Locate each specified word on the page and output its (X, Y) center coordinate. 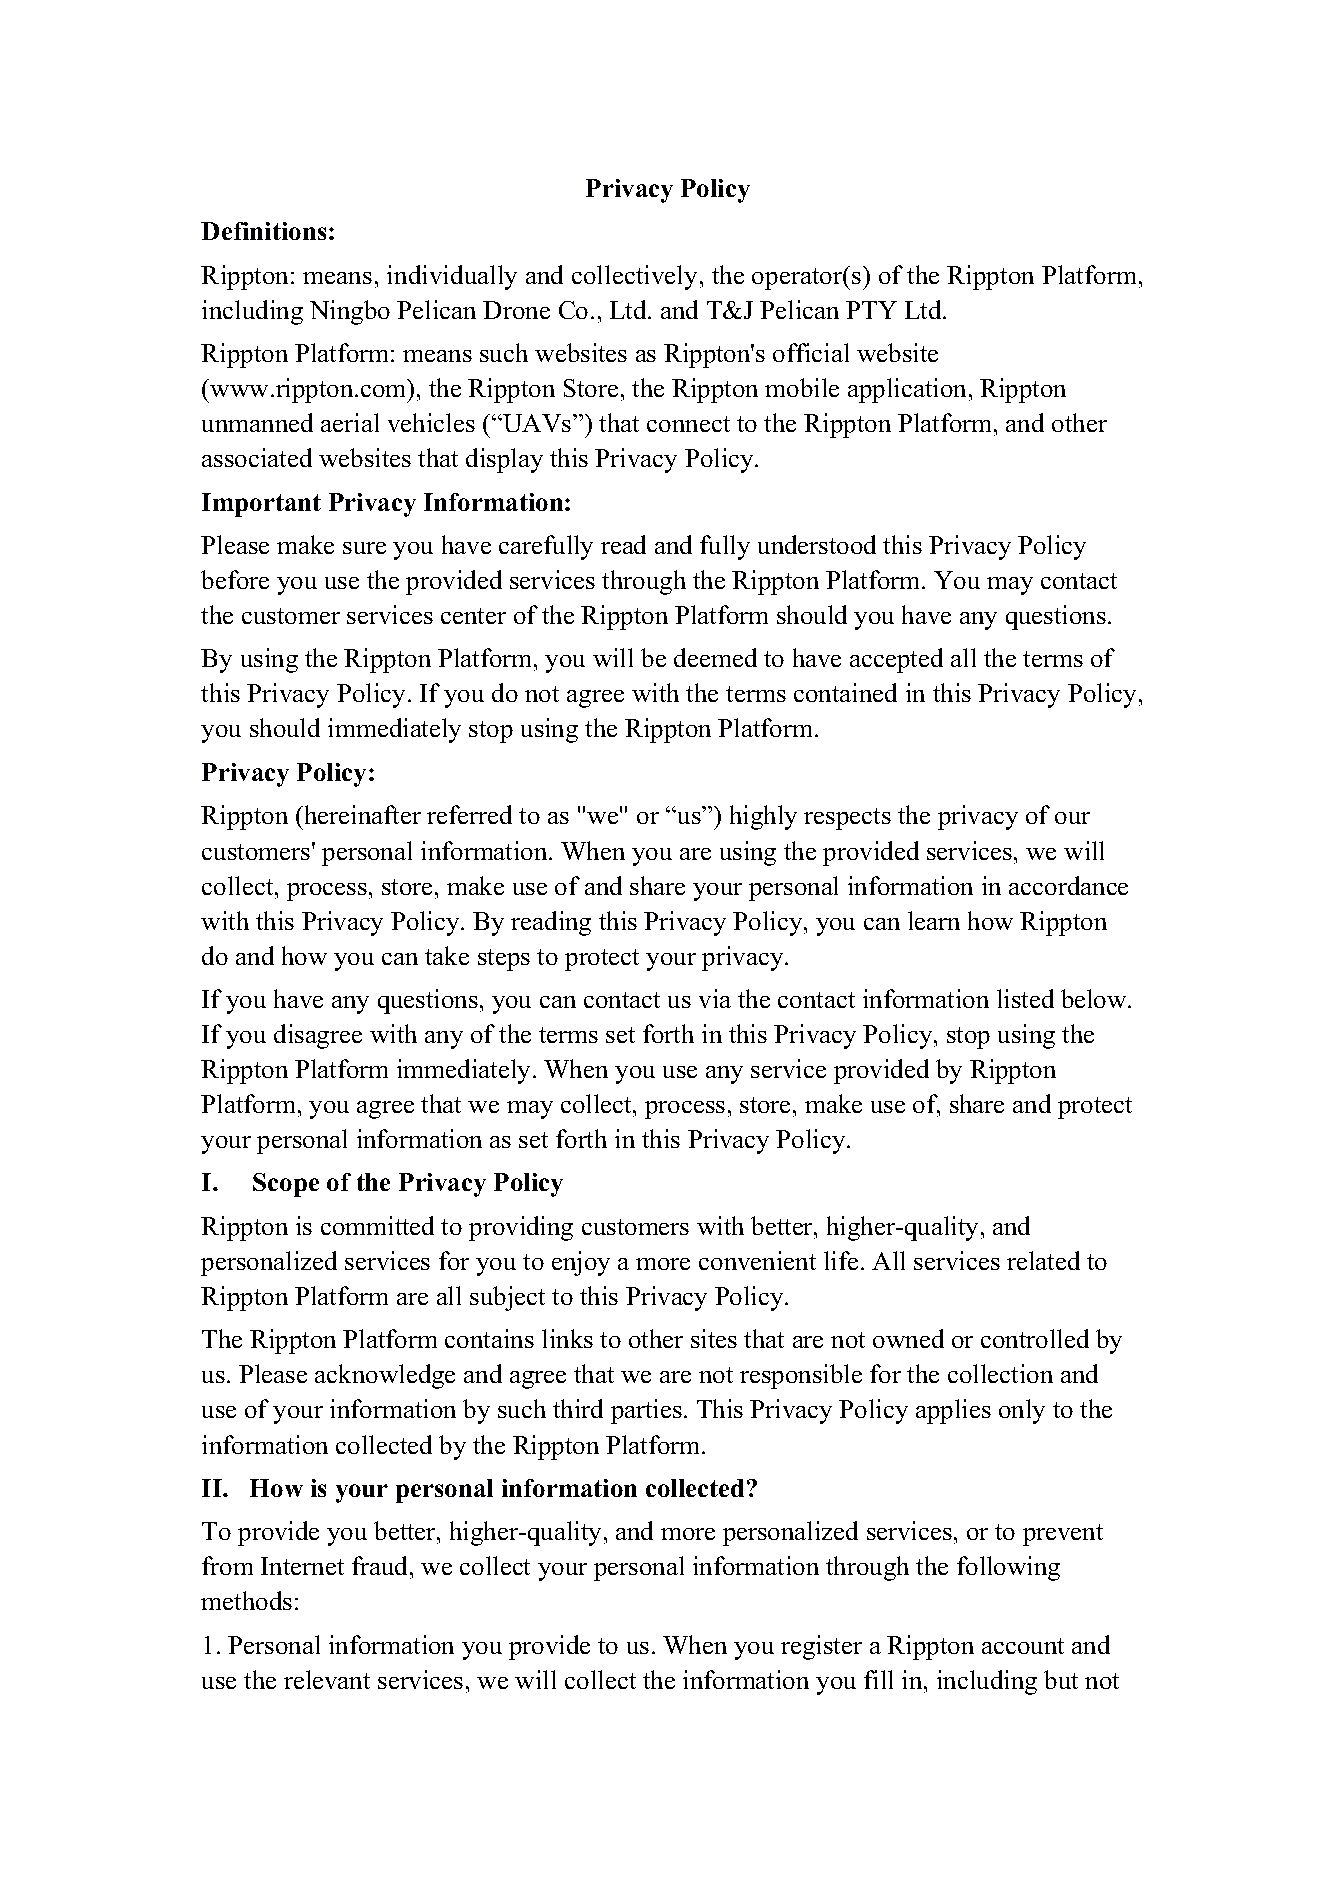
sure (364, 548)
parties (646, 1411)
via (715, 998)
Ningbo (350, 312)
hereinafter (361, 814)
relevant (327, 1679)
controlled (1035, 1338)
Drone (516, 310)
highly (763, 817)
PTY (871, 310)
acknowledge (385, 1376)
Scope (286, 1185)
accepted (896, 660)
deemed (715, 657)
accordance (1068, 885)
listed (1025, 998)
